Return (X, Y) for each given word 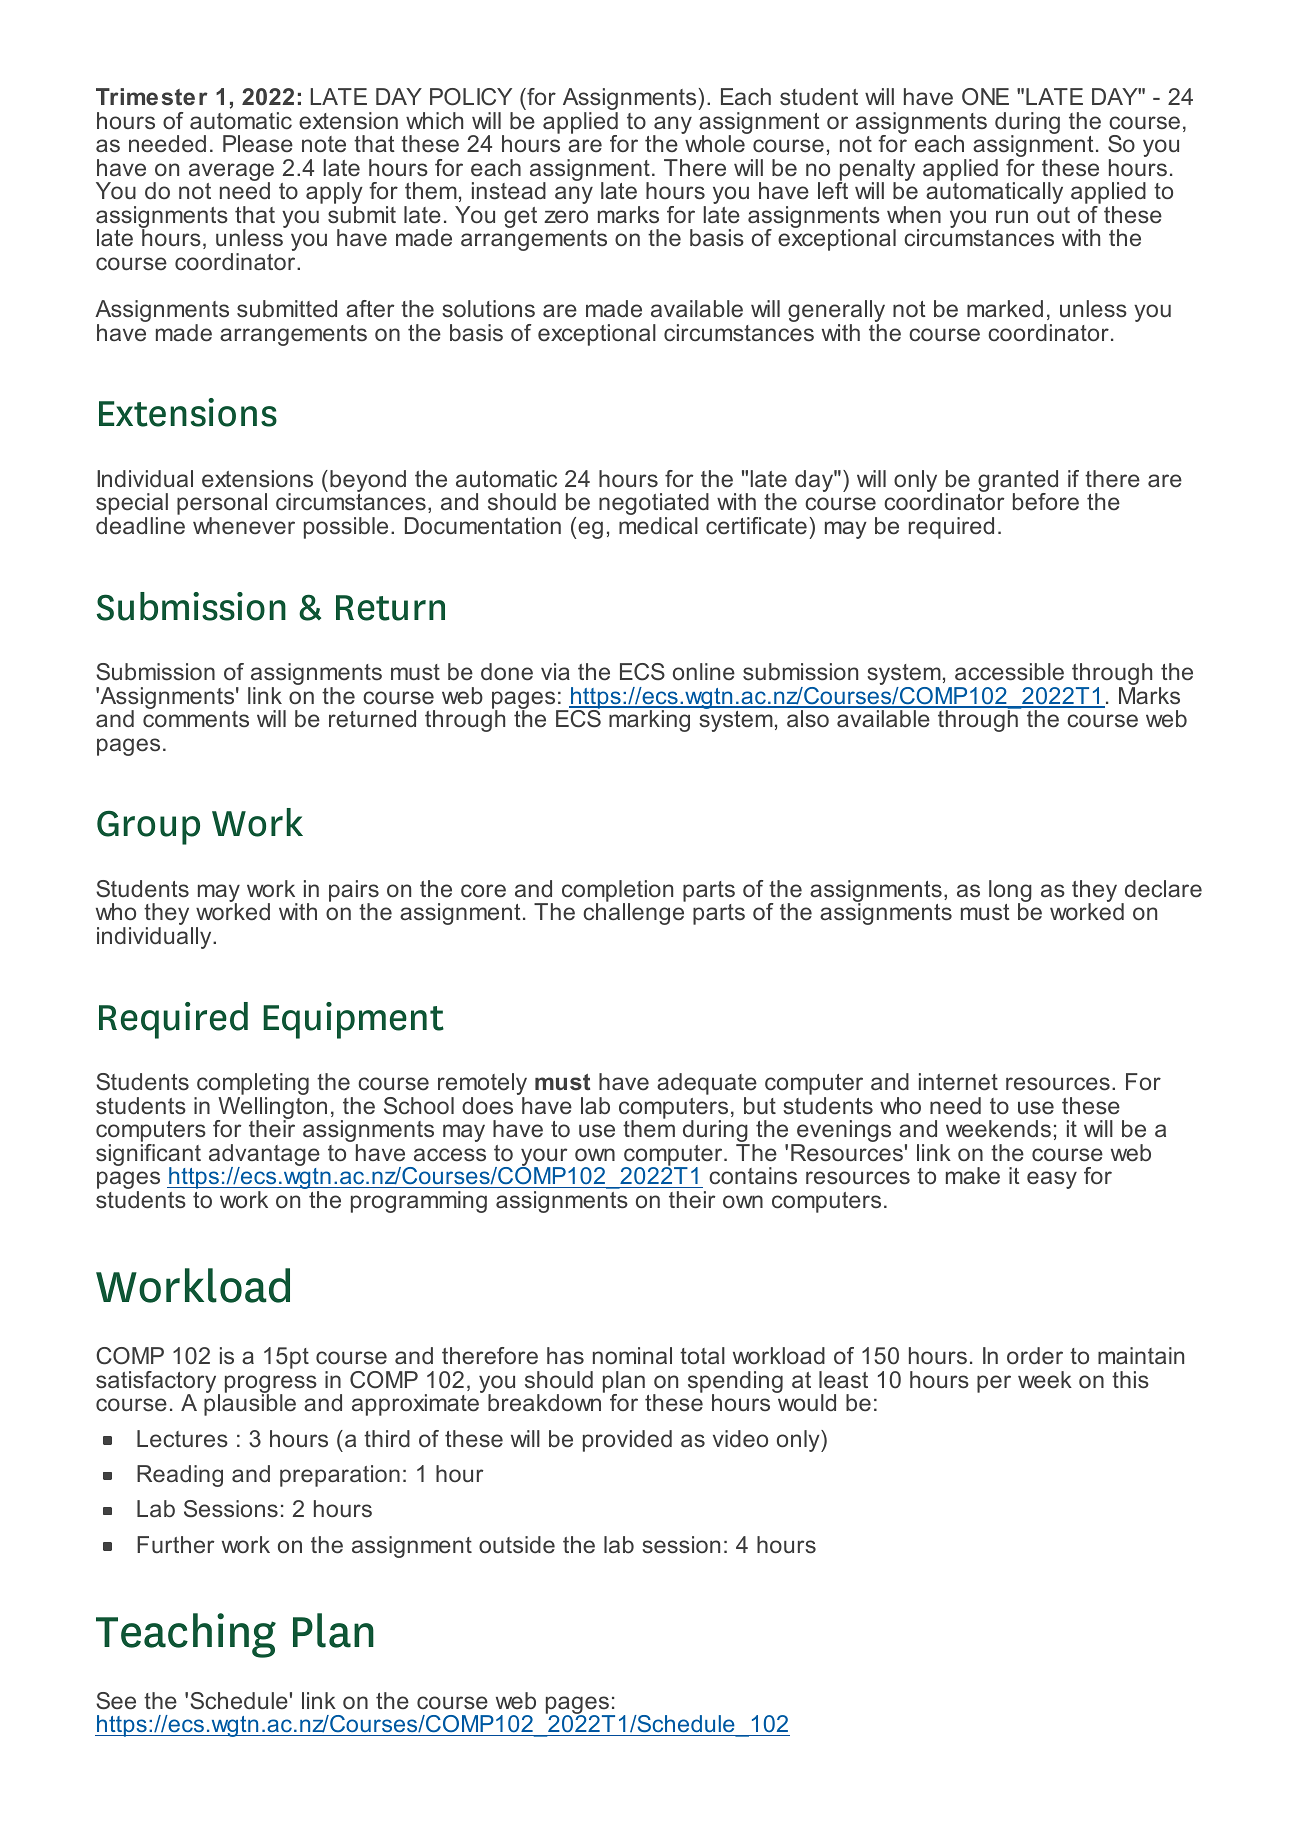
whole (715, 143)
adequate (707, 1085)
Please (258, 144)
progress (271, 1385)
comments (196, 718)
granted (1018, 482)
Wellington (271, 1109)
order (1035, 1356)
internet (958, 1082)
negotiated (654, 505)
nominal (632, 1355)
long (1010, 892)
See (116, 1701)
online (704, 671)
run (1012, 216)
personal (222, 505)
